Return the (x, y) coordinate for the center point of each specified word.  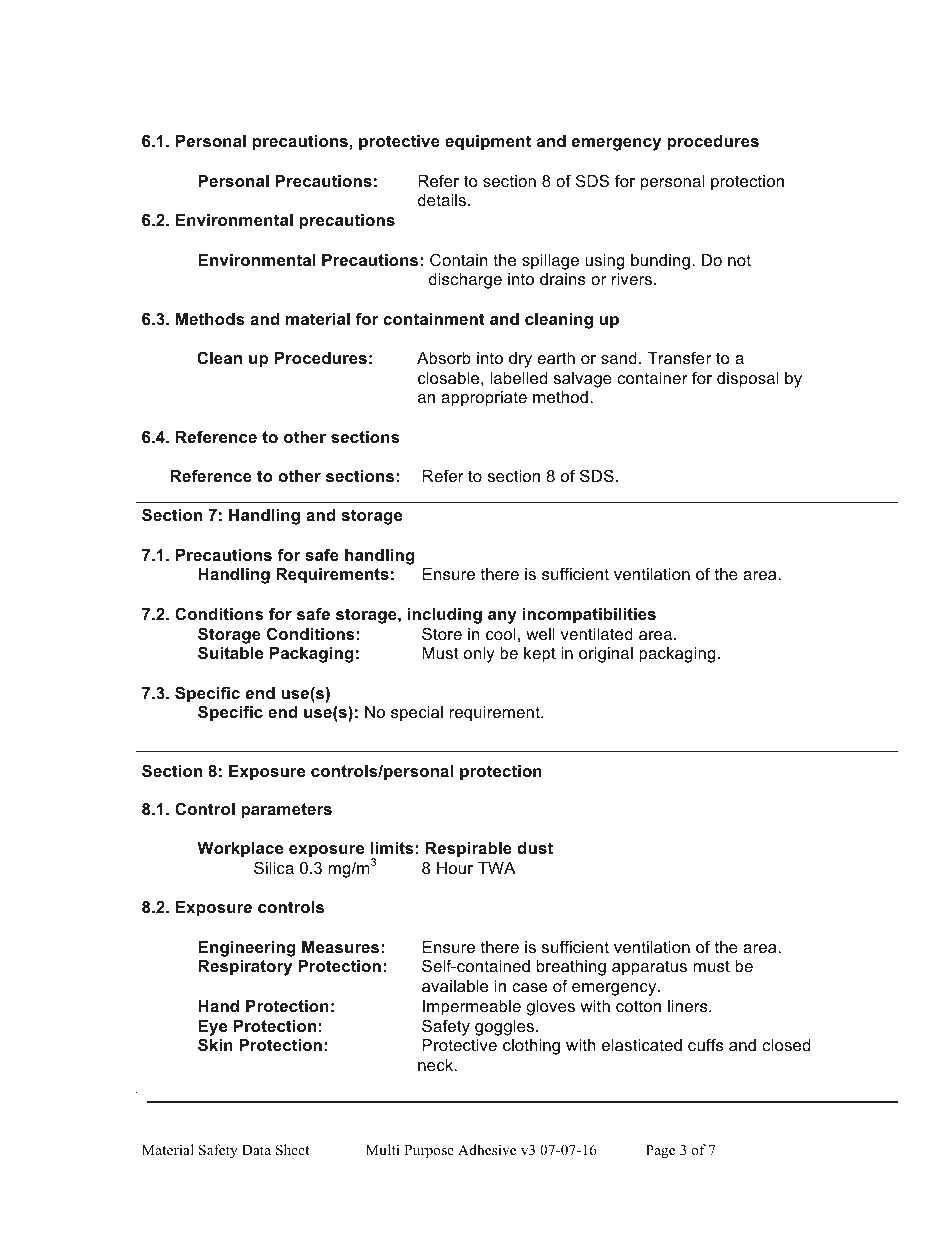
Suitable (230, 652)
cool (501, 634)
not (739, 260)
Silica (274, 867)
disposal (748, 380)
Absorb (444, 358)
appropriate (484, 399)
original (606, 655)
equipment (488, 143)
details (442, 200)
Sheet (292, 1150)
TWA (497, 868)
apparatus (649, 968)
